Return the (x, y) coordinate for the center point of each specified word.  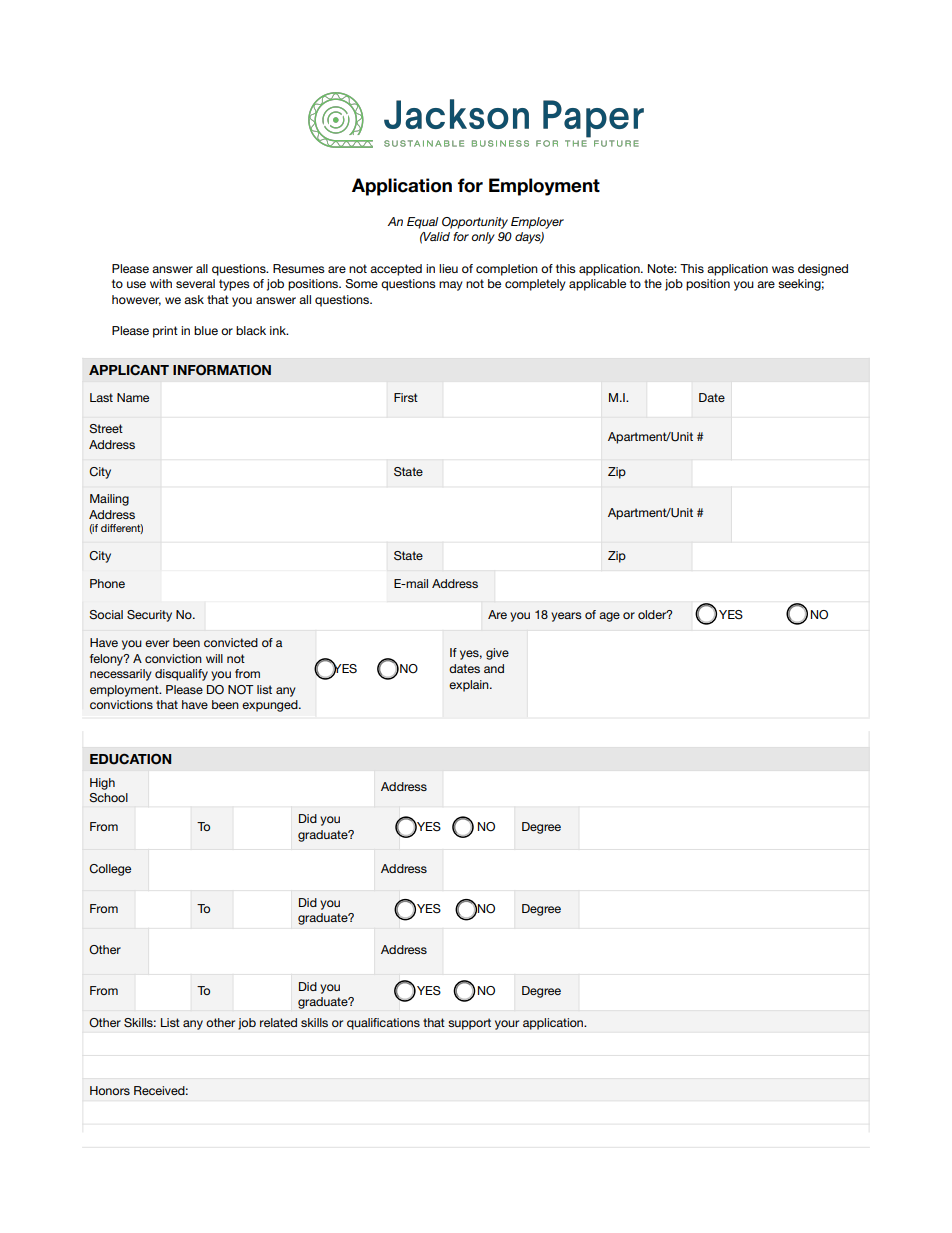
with (161, 283)
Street (106, 429)
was (783, 269)
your (507, 1025)
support (469, 1024)
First (406, 397)
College (110, 870)
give (497, 654)
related (278, 1022)
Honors (110, 1090)
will (214, 658)
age (609, 617)
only (483, 238)
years (566, 617)
